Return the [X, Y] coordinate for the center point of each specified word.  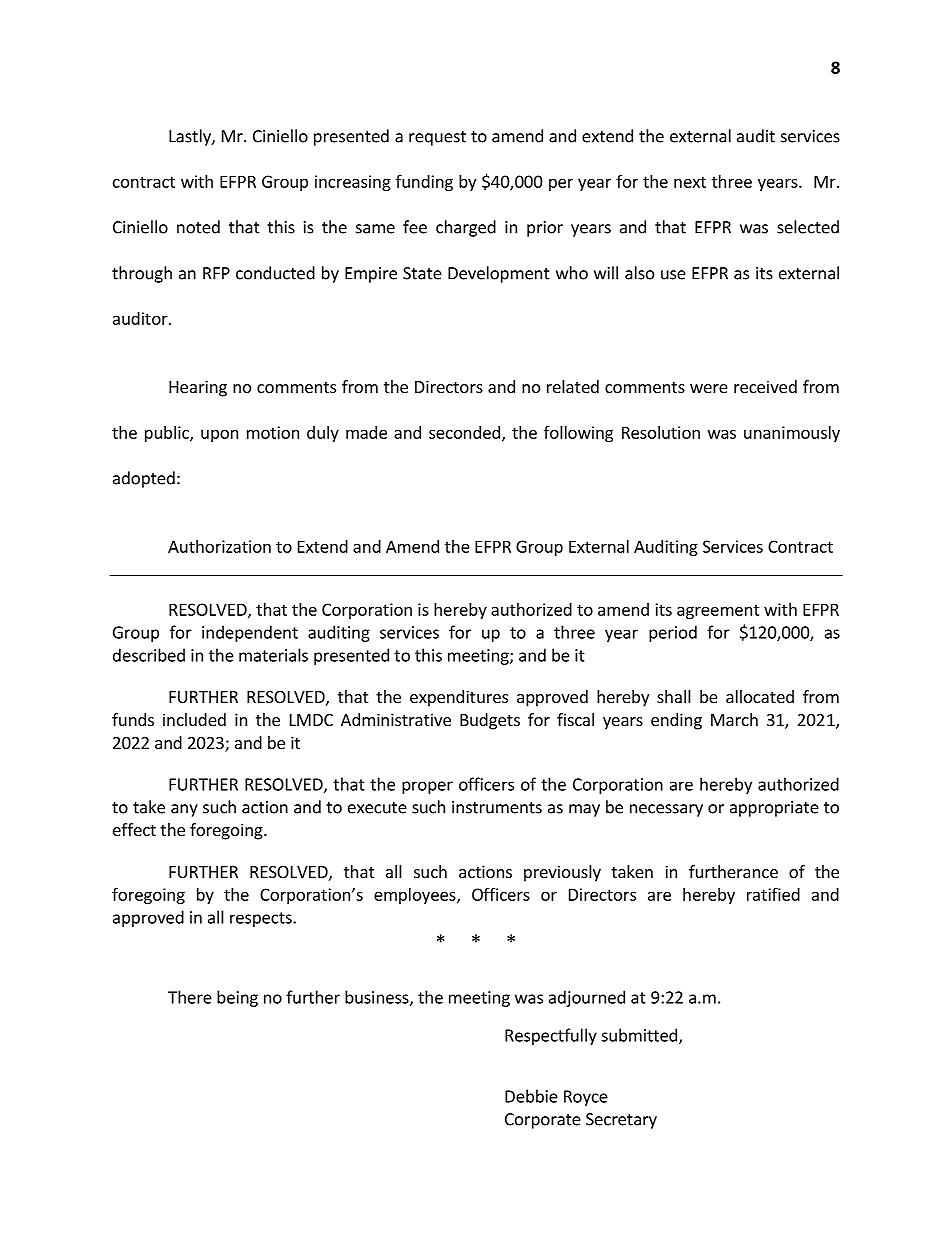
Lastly [191, 137]
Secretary [621, 1121]
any [184, 810]
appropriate [774, 809]
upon [219, 435]
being [237, 998]
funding [424, 183]
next [690, 182]
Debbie [531, 1096]
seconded [464, 432]
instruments [497, 807]
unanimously [792, 434]
